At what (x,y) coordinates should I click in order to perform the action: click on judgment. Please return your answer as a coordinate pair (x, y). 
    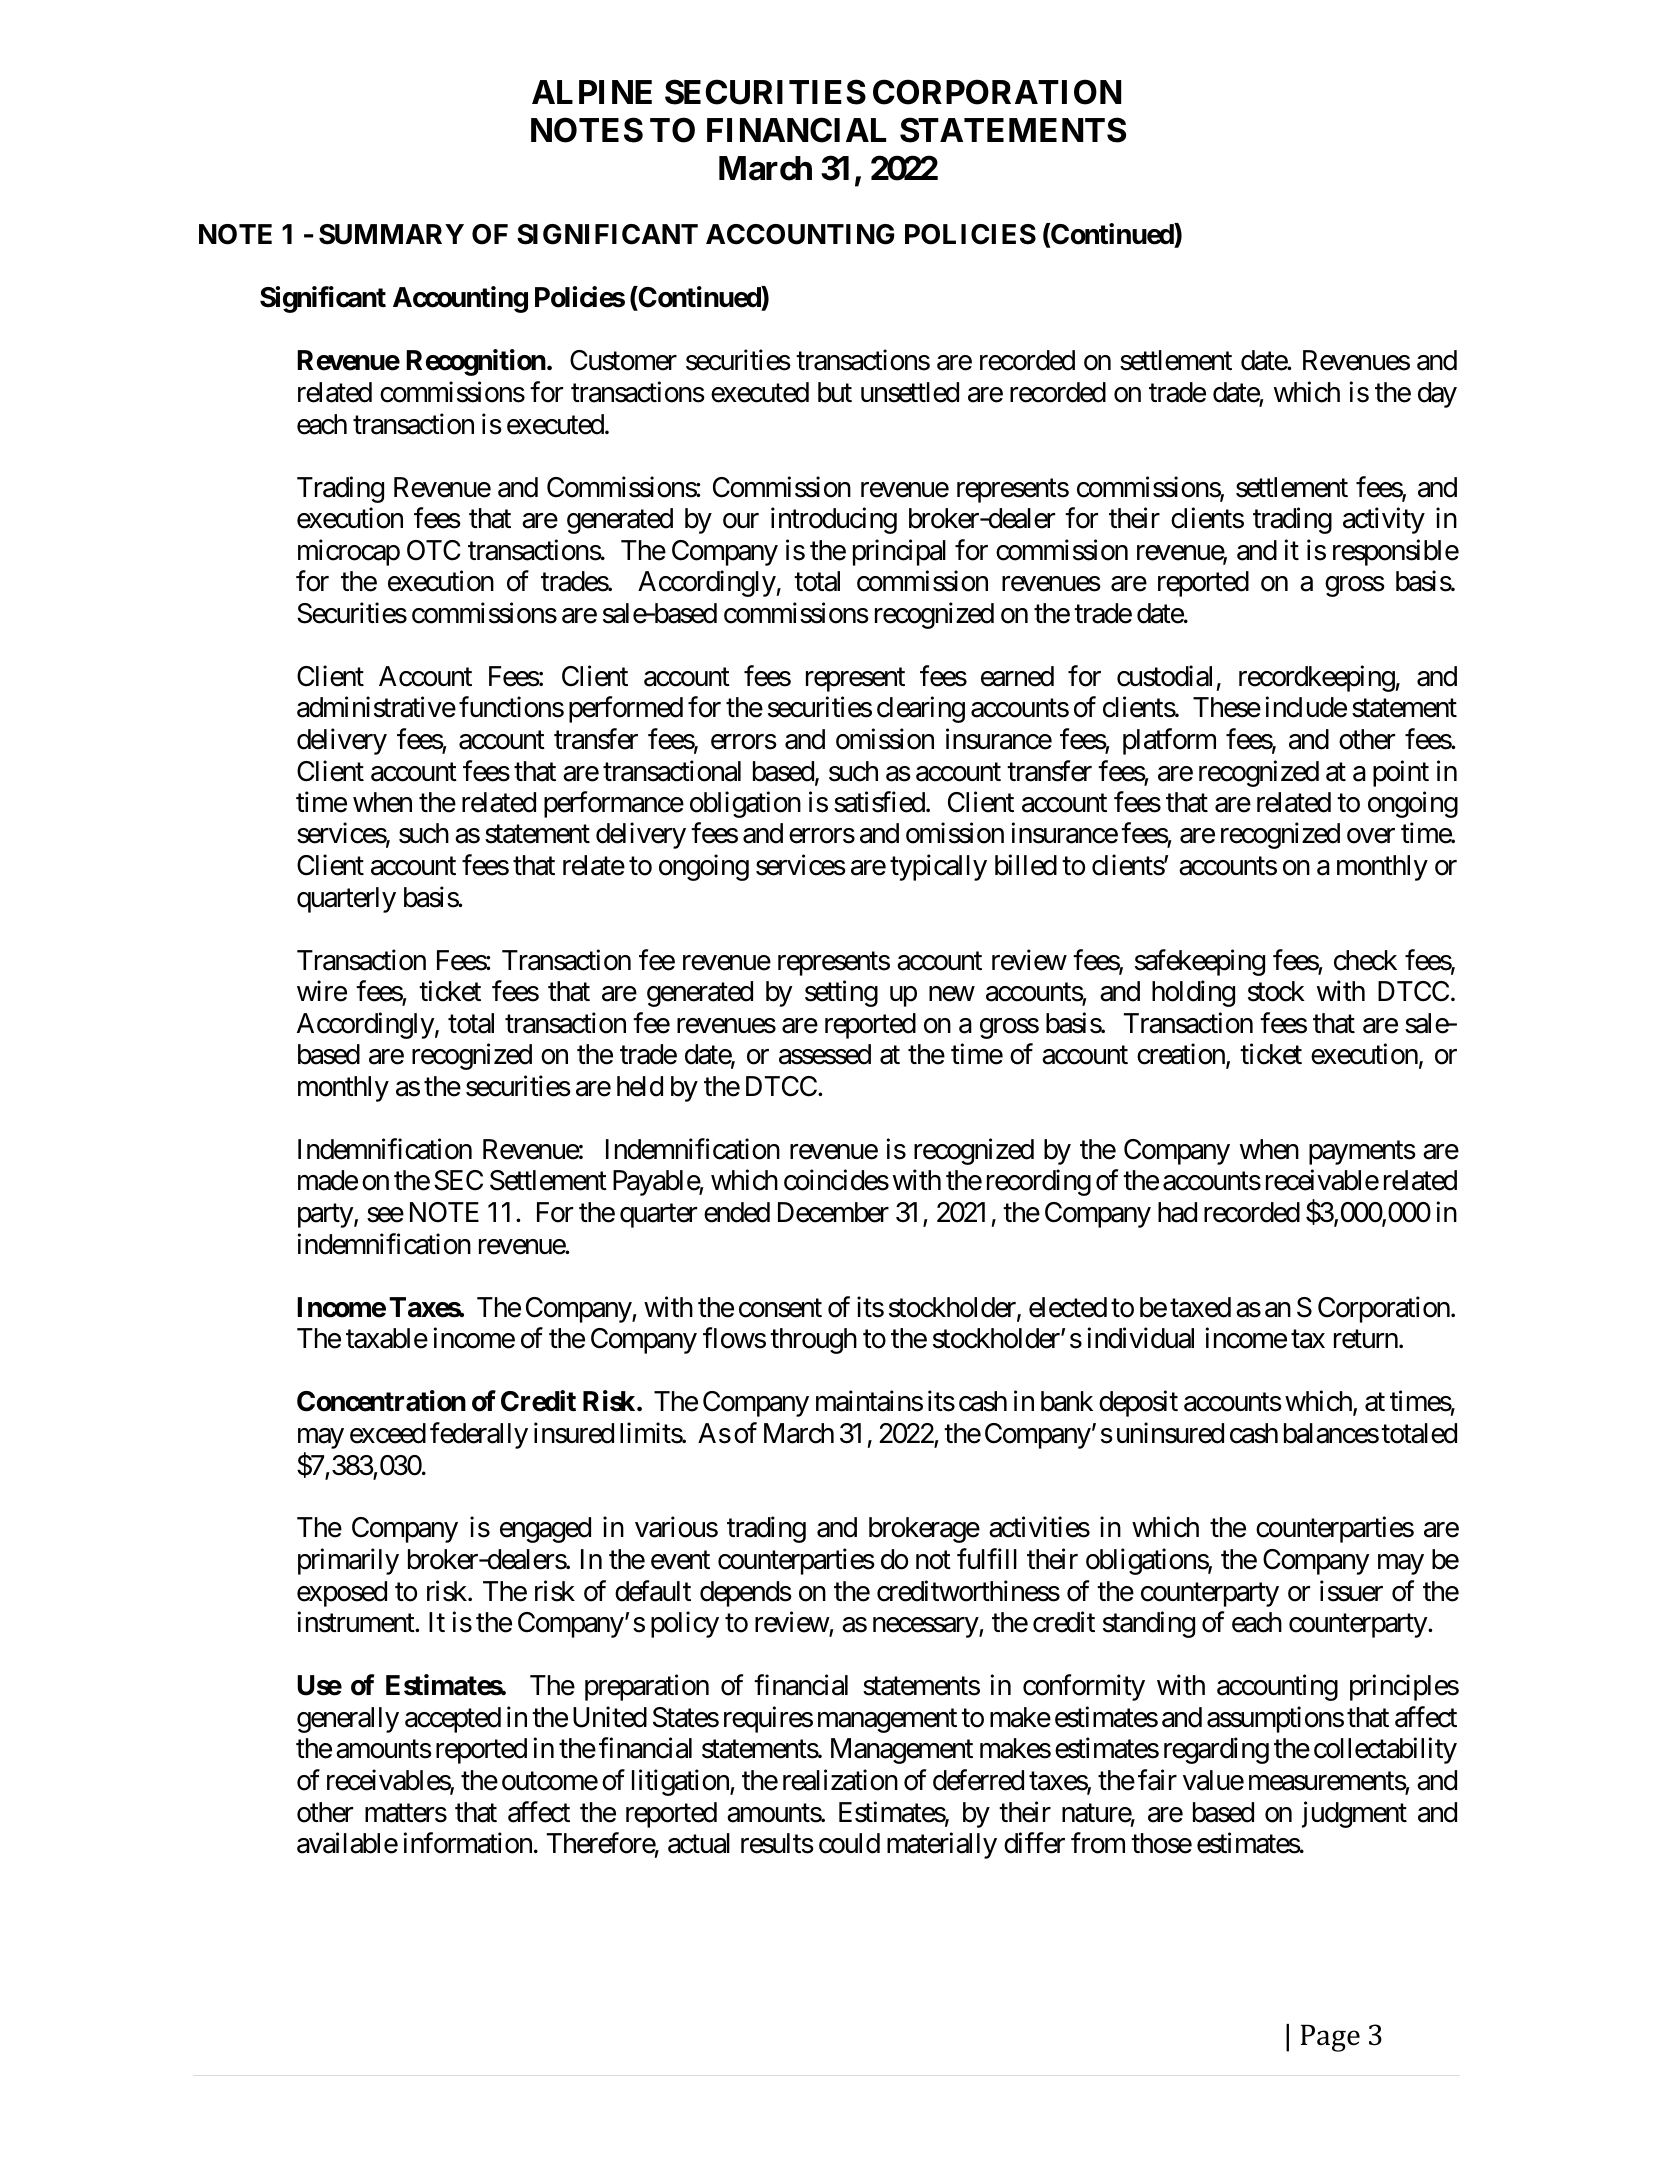
    Looking at the image, I should click on (1354, 1814).
